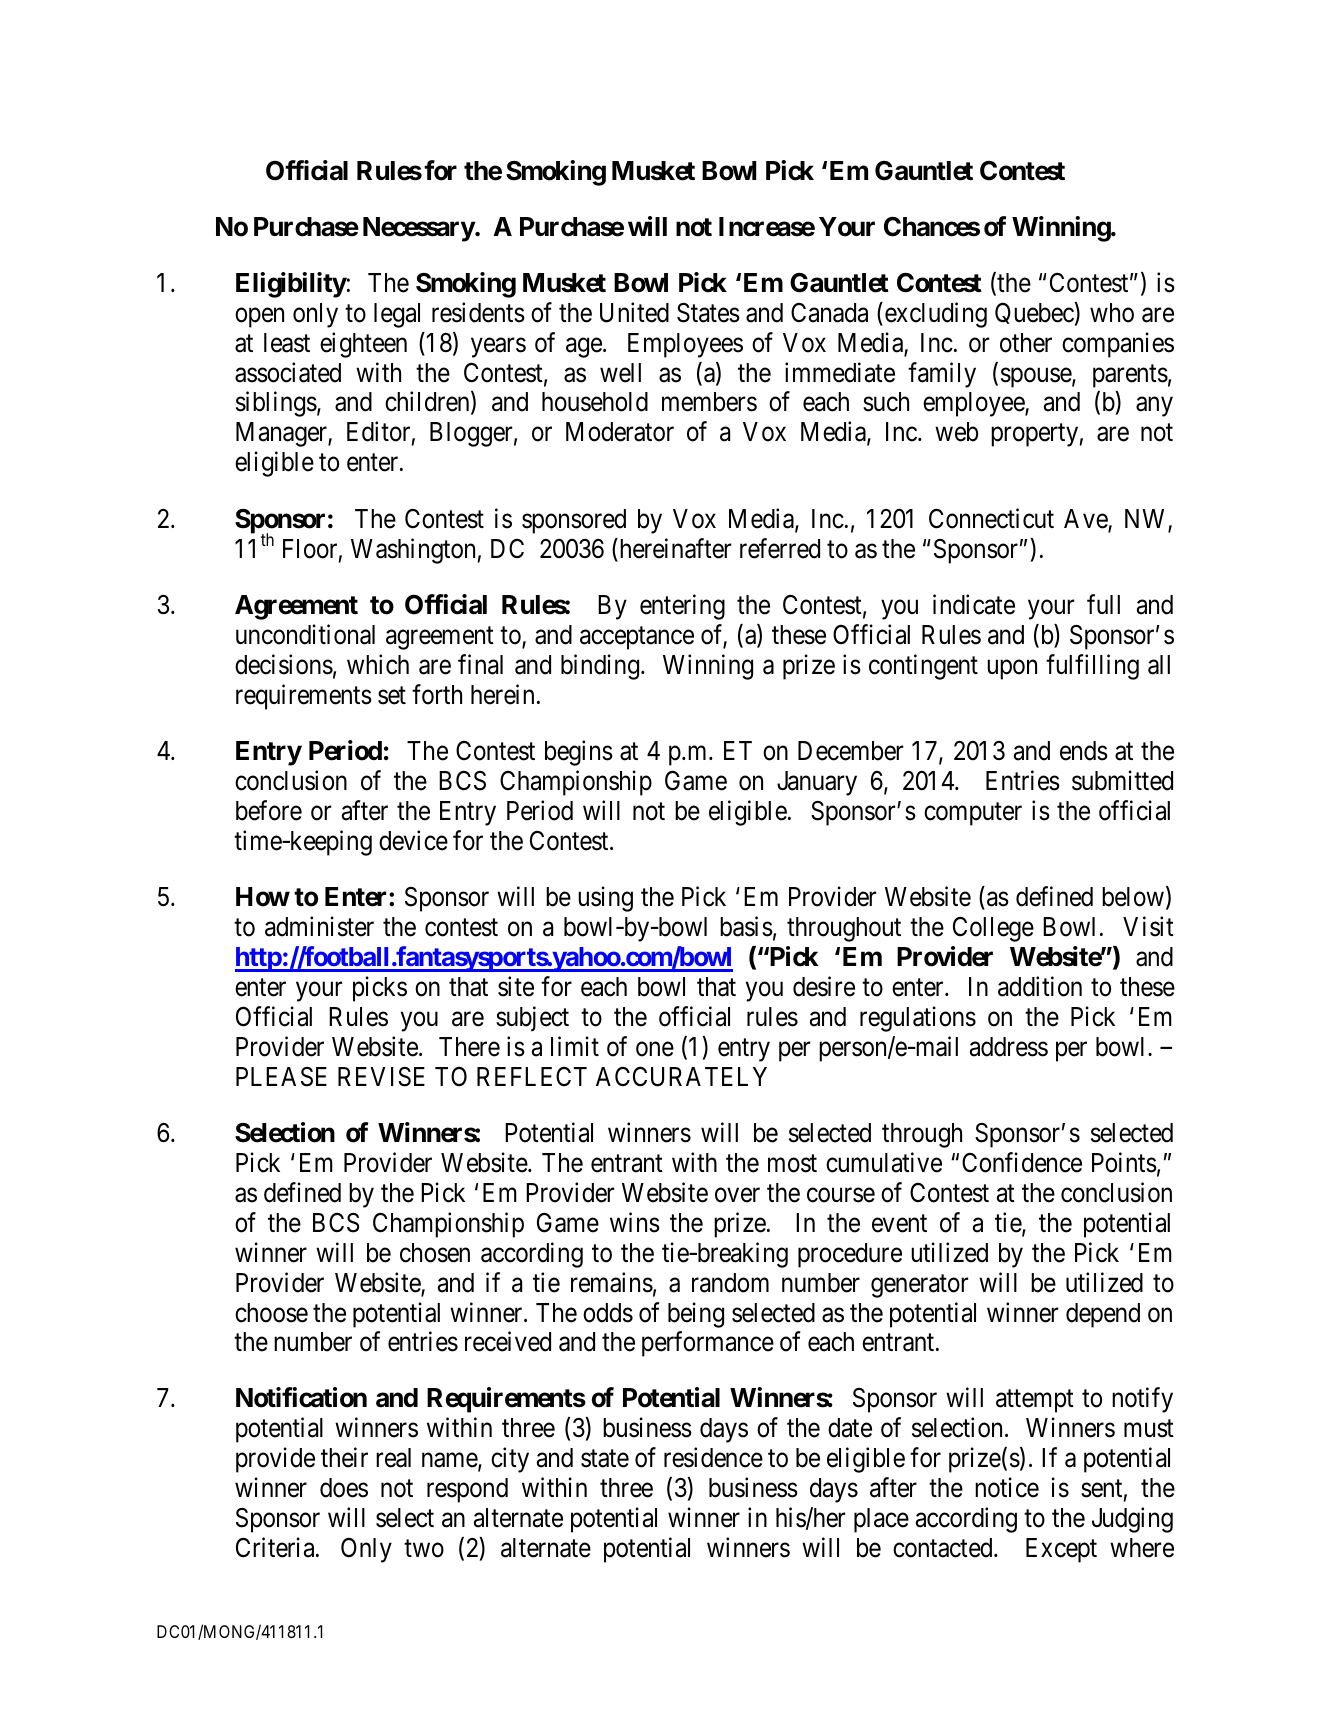 The width and height of the screenshot is (1330, 1721). I want to click on United, so click(634, 312).
